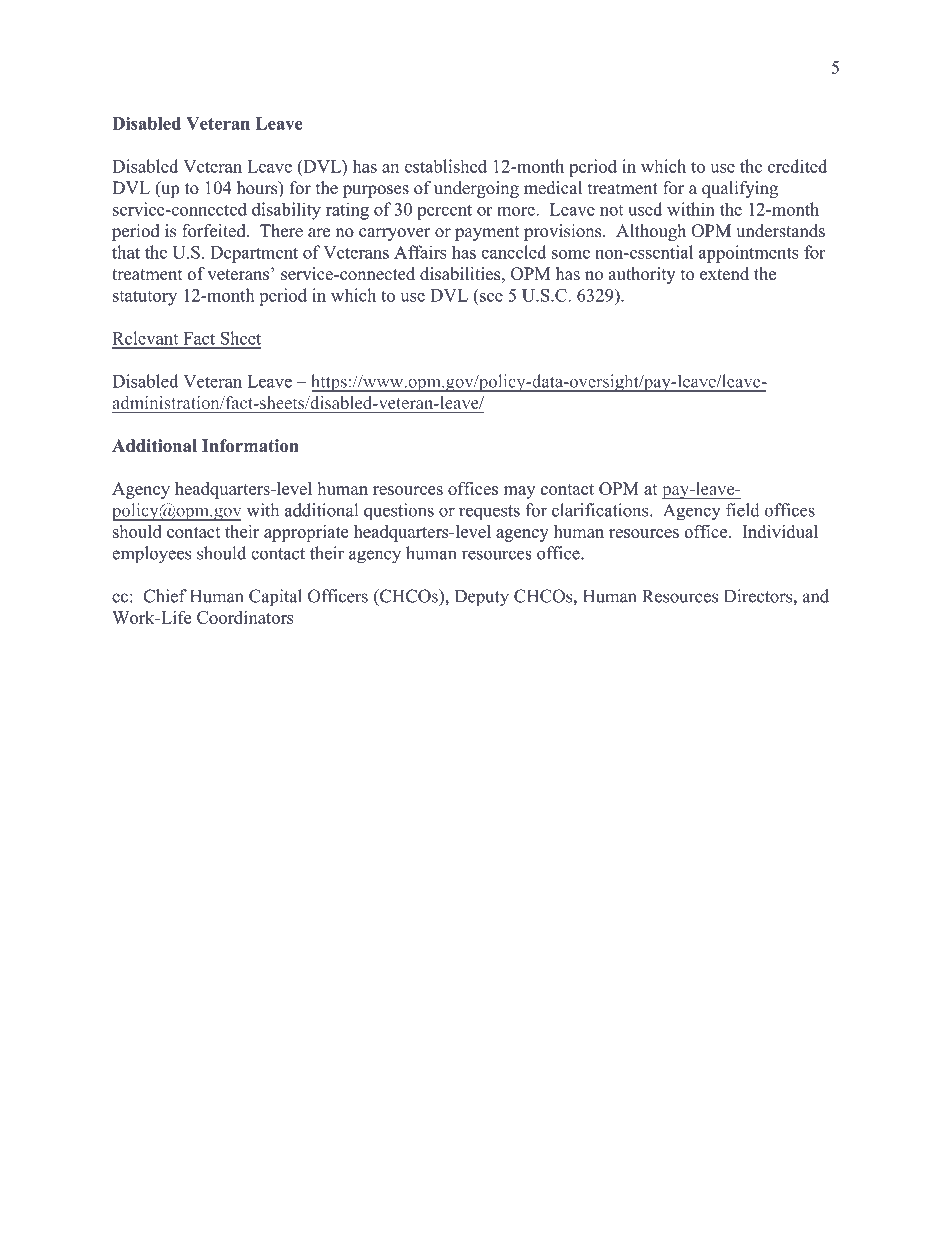 The width and height of the screenshot is (952, 1233). What do you see at coordinates (740, 189) in the screenshot?
I see `qualifying` at bounding box center [740, 189].
